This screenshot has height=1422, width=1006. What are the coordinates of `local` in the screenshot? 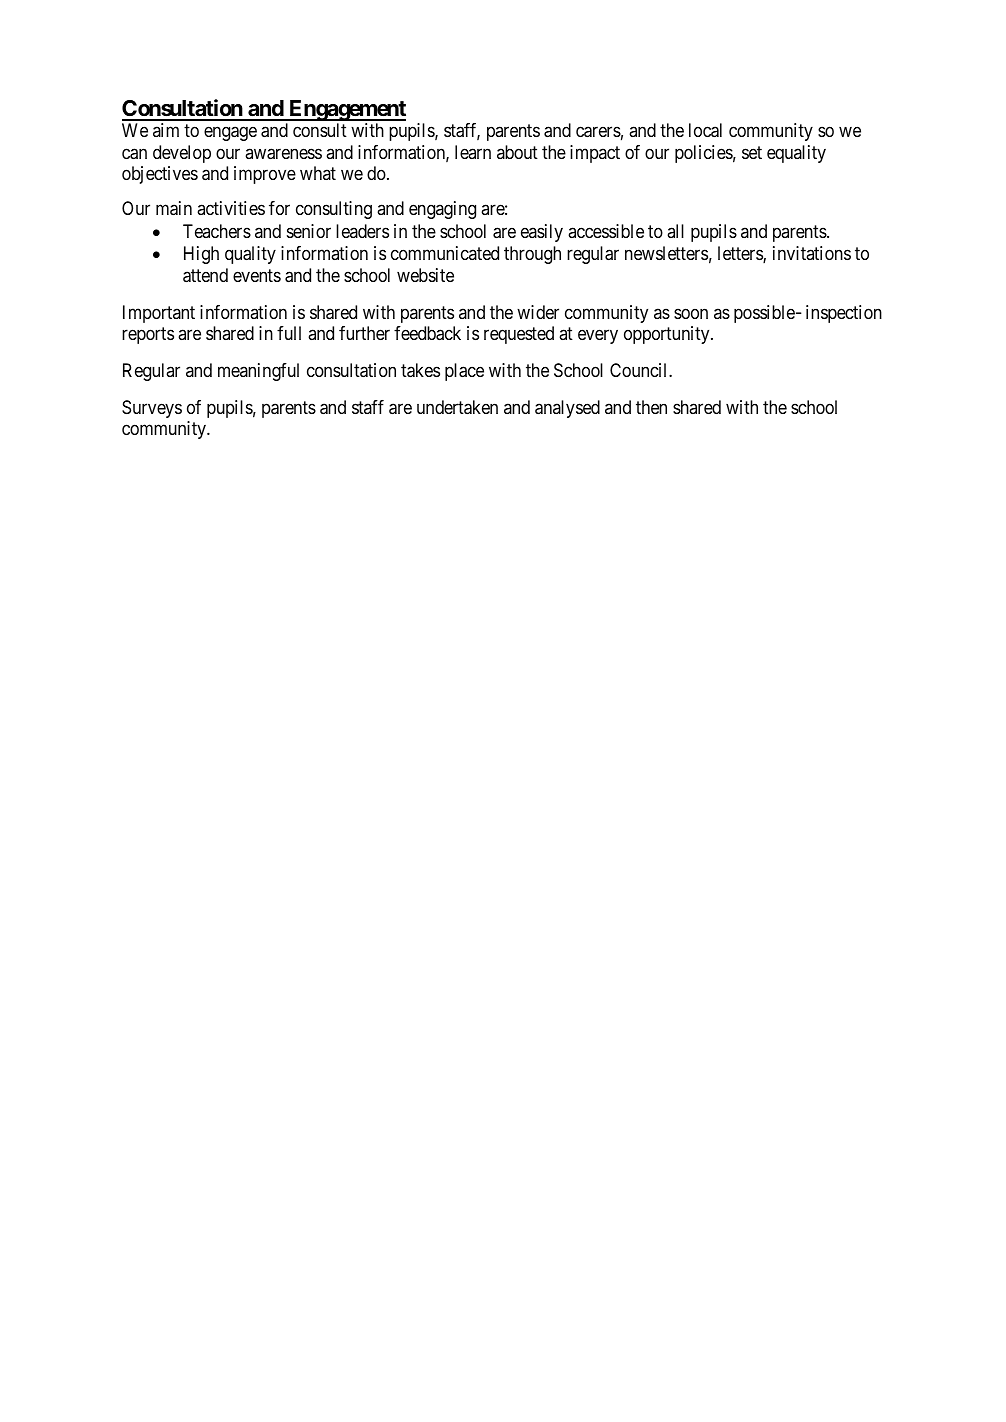 It's located at (705, 130).
